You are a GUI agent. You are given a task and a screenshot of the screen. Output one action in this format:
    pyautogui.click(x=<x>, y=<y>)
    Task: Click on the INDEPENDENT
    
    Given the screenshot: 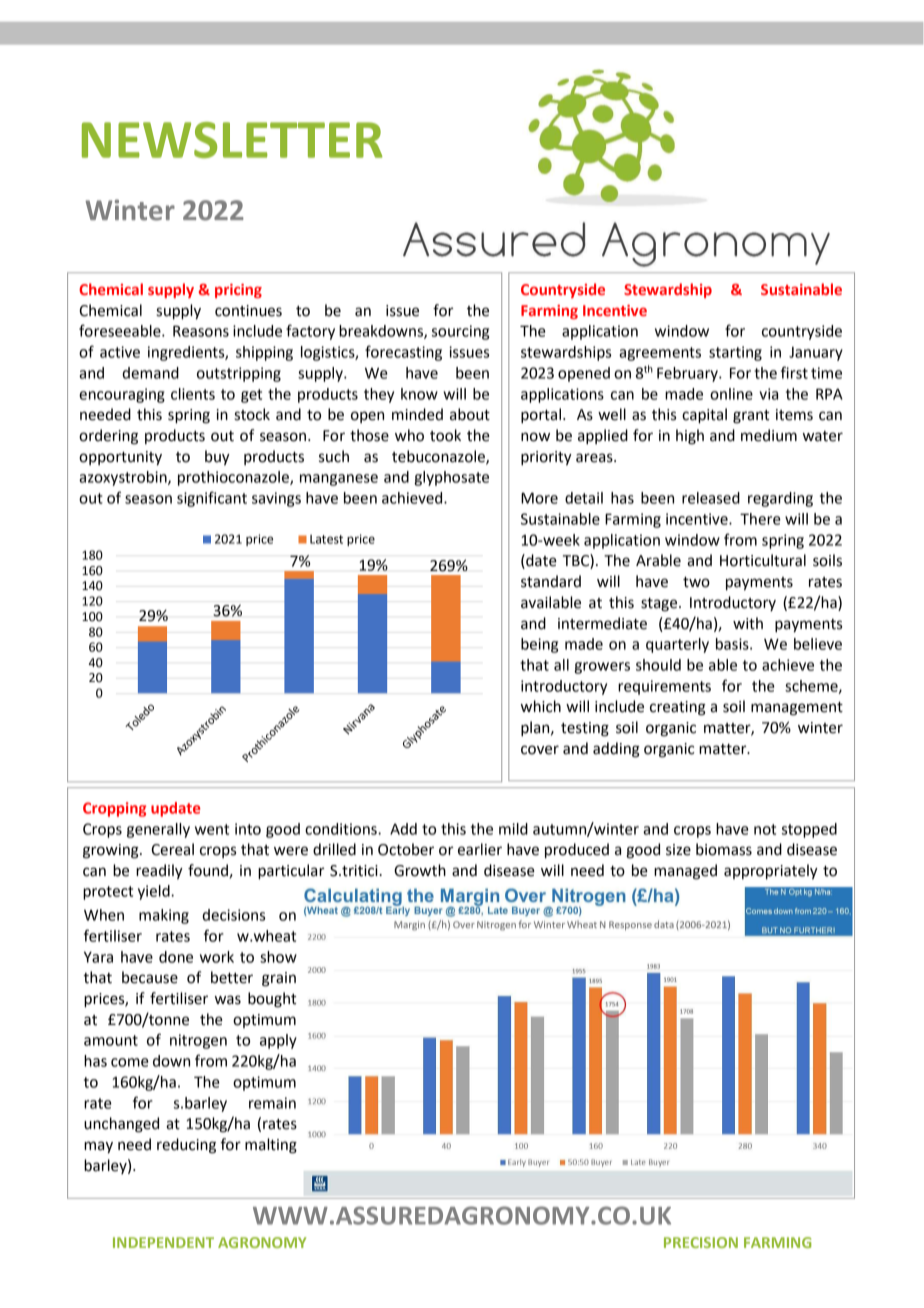 What is the action you would take?
    pyautogui.click(x=163, y=1242)
